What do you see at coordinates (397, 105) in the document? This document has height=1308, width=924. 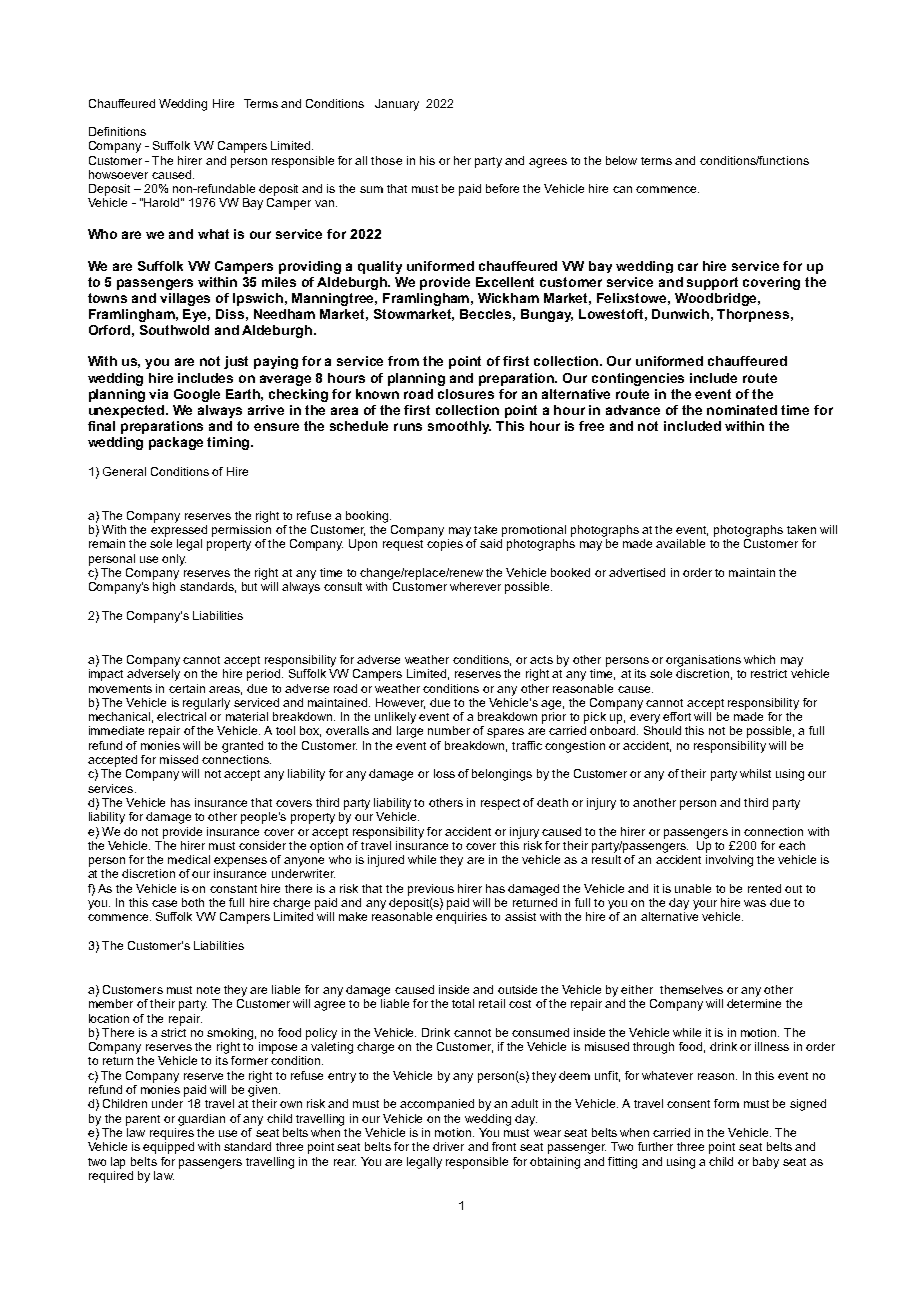 I see `January` at bounding box center [397, 105].
